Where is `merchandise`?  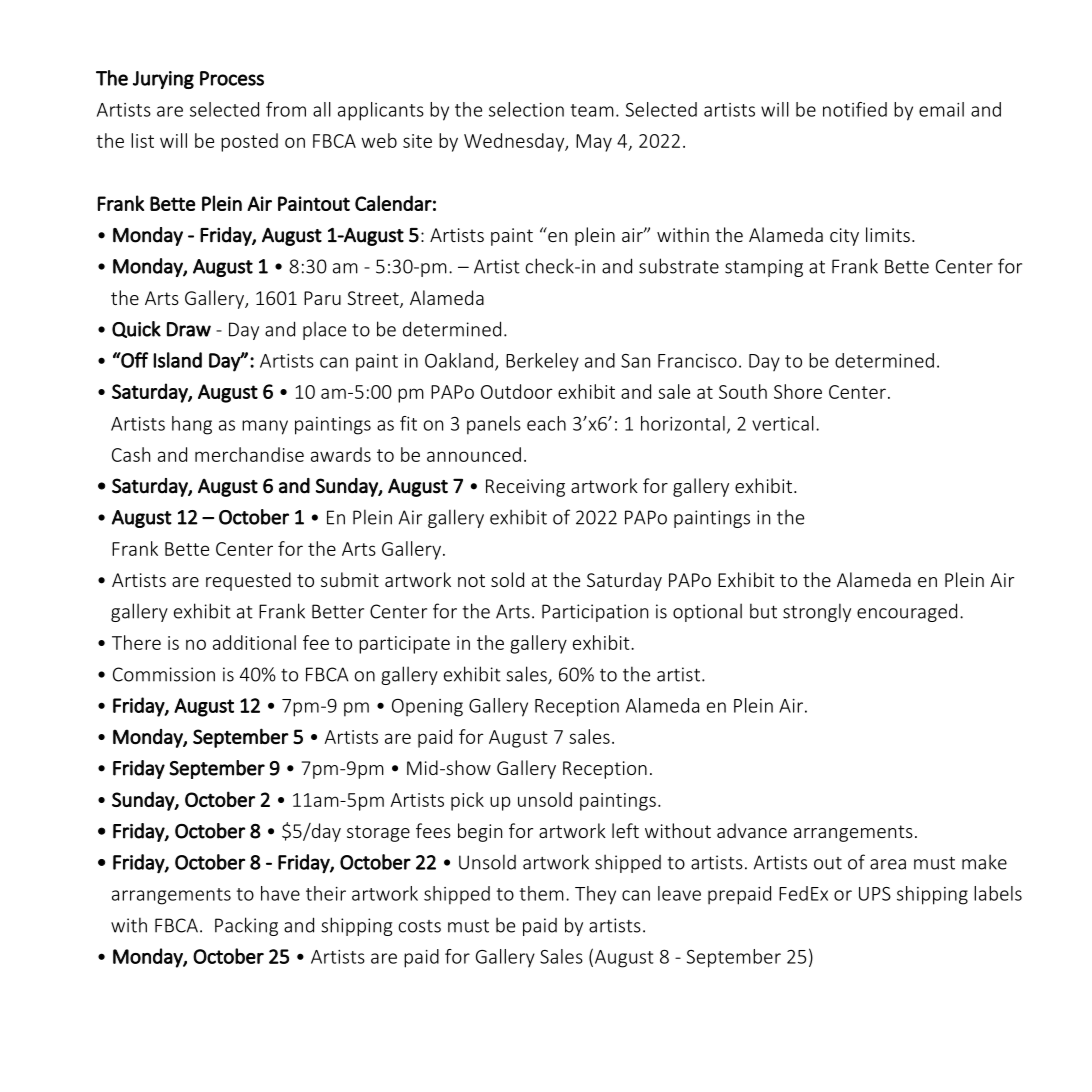
merchandise is located at coordinates (249, 454).
